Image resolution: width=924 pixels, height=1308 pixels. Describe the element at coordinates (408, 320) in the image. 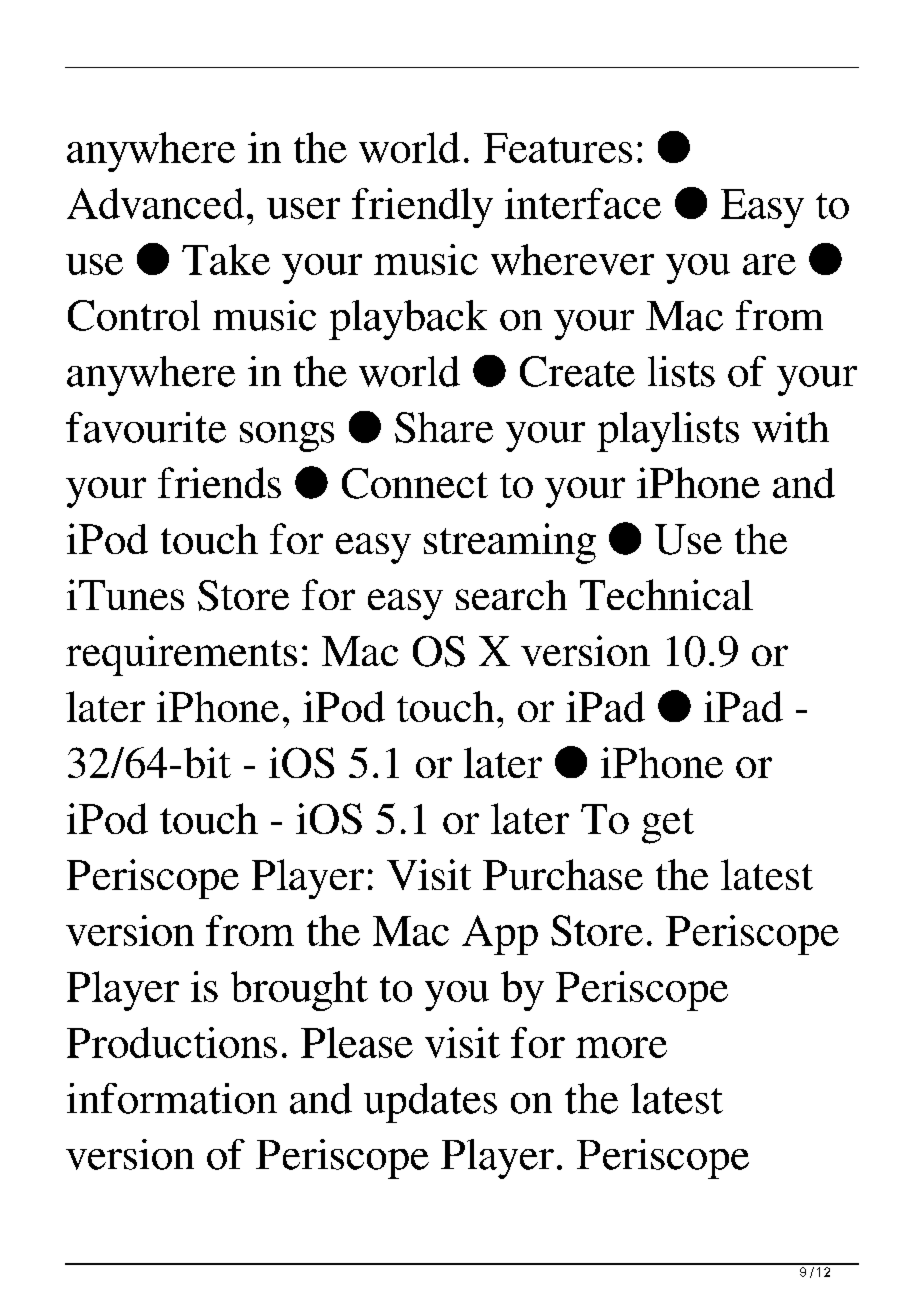

I see `playback` at that location.
